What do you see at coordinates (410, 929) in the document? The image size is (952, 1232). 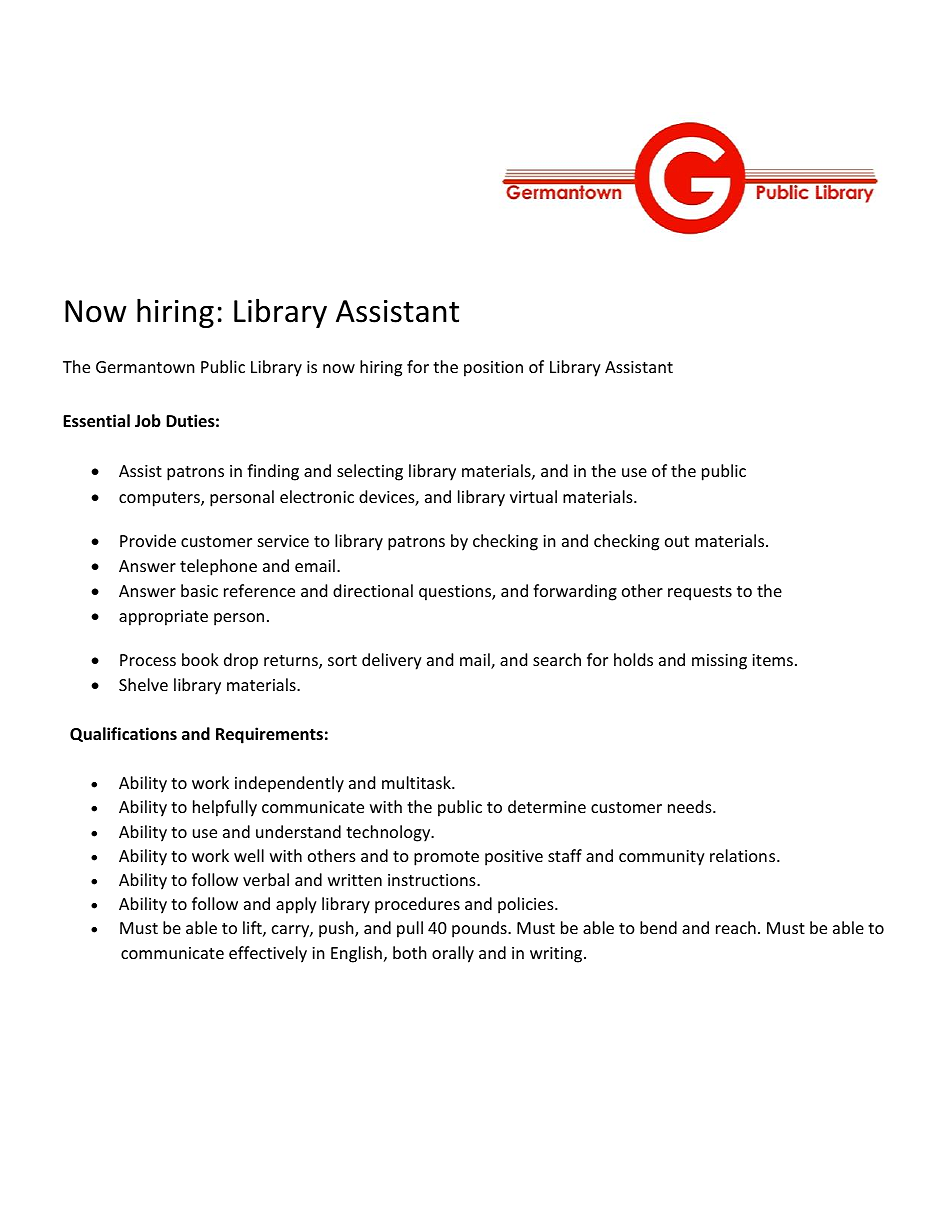 I see `pull` at bounding box center [410, 929].
